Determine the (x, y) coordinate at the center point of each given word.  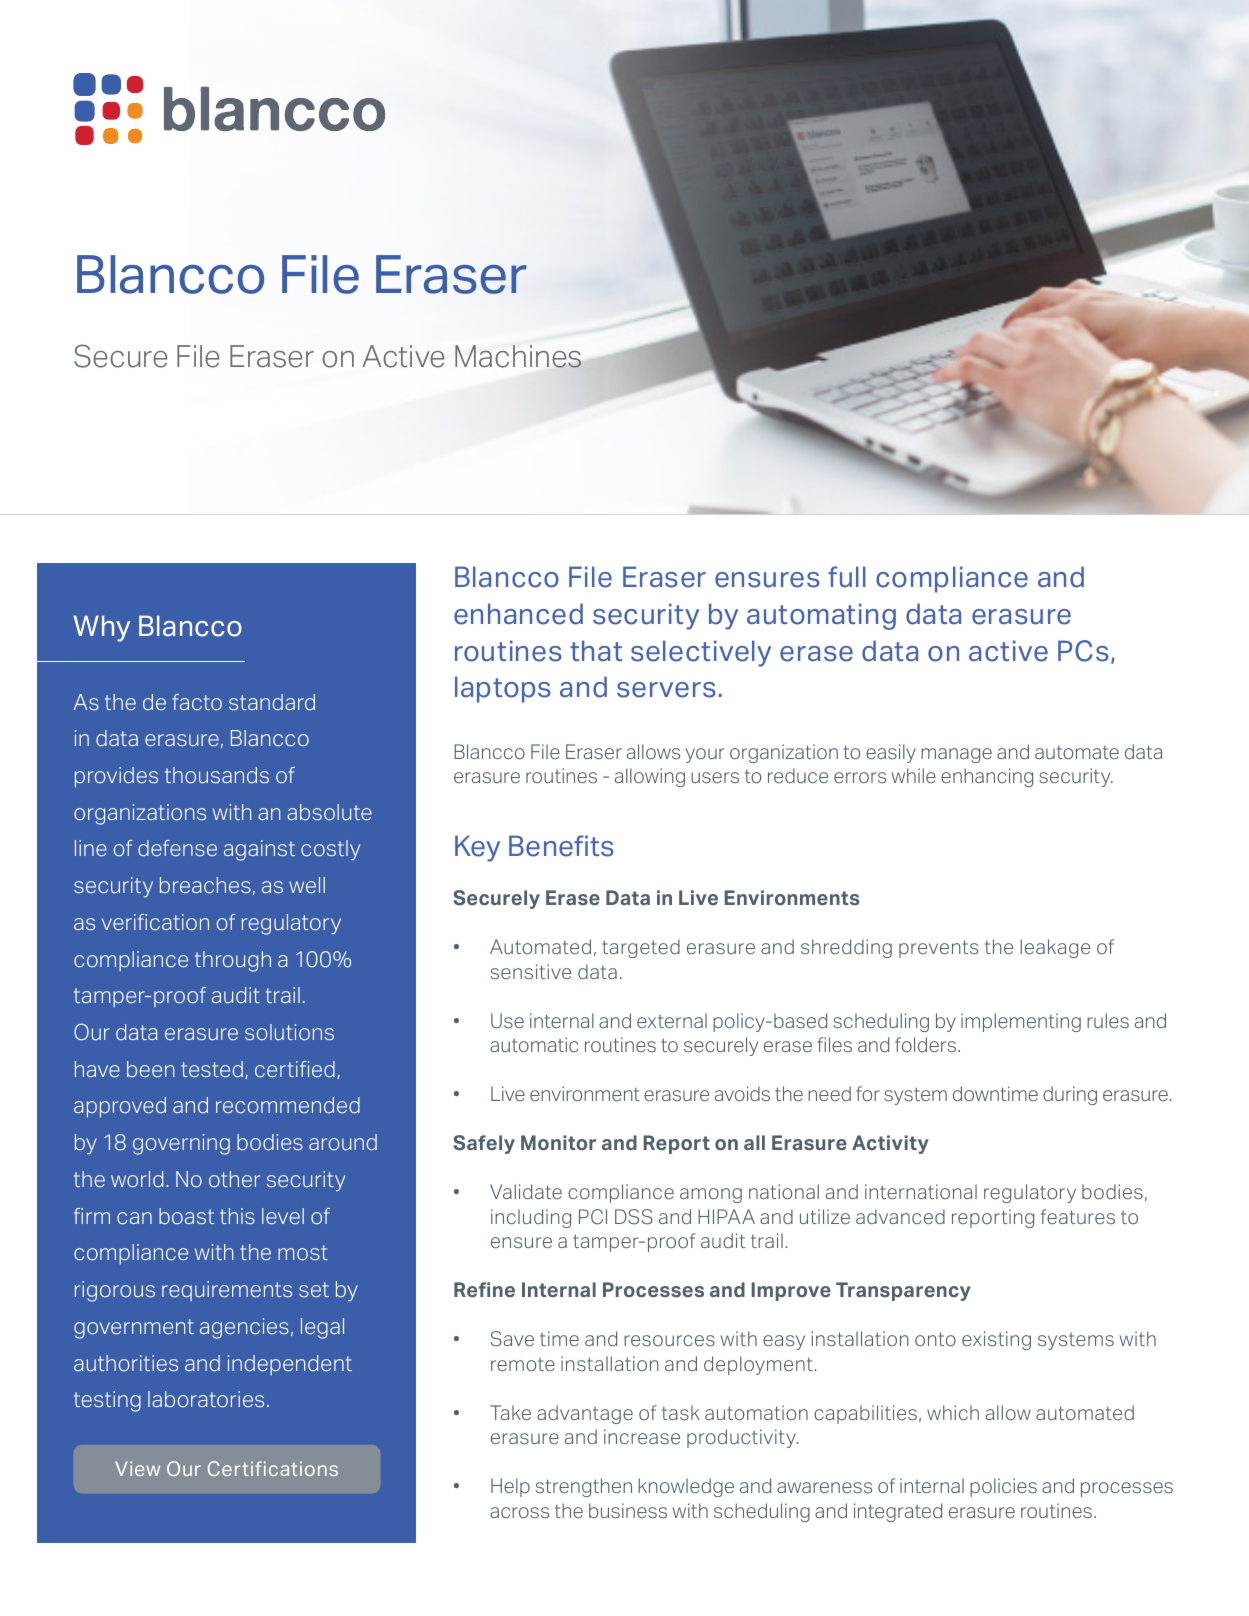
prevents (938, 949)
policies (1003, 1487)
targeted (641, 948)
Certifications (273, 1468)
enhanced (518, 614)
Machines (518, 356)
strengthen (584, 1487)
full (847, 577)
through (233, 961)
